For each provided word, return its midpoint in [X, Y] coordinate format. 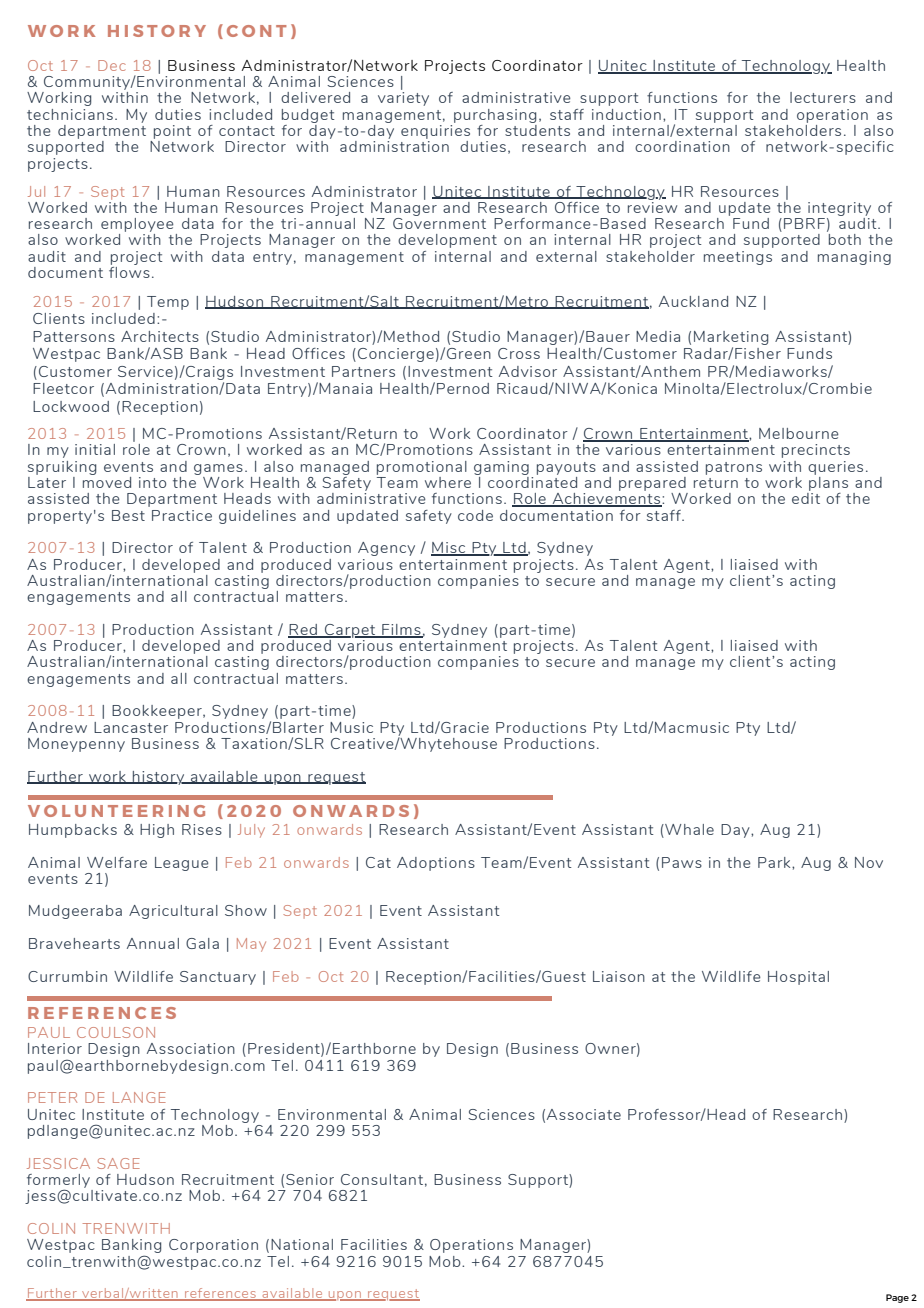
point [172, 132]
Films [401, 630]
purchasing [495, 116]
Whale [688, 829]
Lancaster [131, 727]
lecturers [823, 97]
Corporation [213, 1246]
